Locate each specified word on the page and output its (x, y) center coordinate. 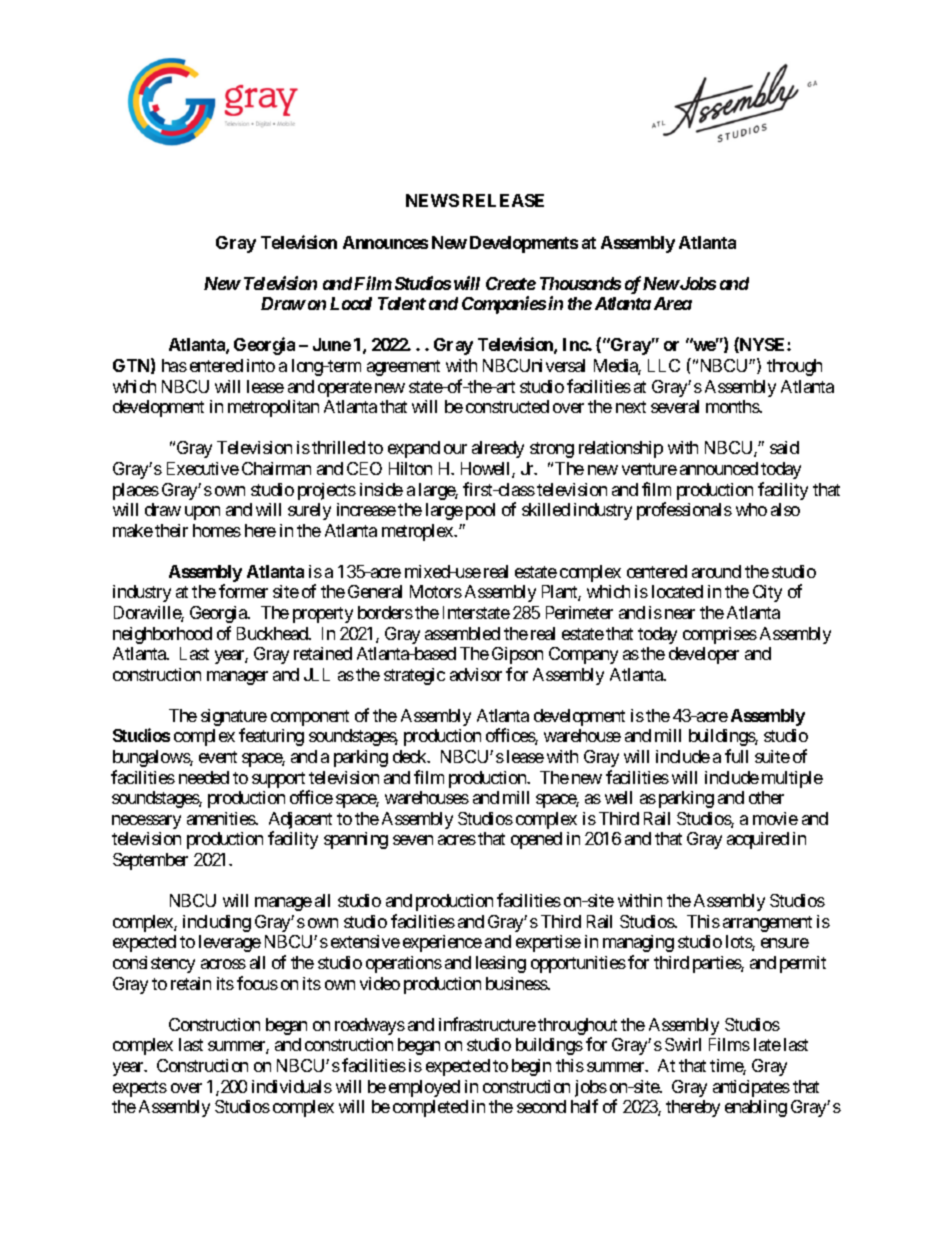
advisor (476, 674)
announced (719, 468)
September (150, 861)
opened (536, 840)
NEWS (432, 200)
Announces (385, 242)
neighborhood (162, 635)
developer (704, 655)
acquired (758, 840)
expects (140, 1089)
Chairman (276, 468)
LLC (664, 365)
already (498, 449)
